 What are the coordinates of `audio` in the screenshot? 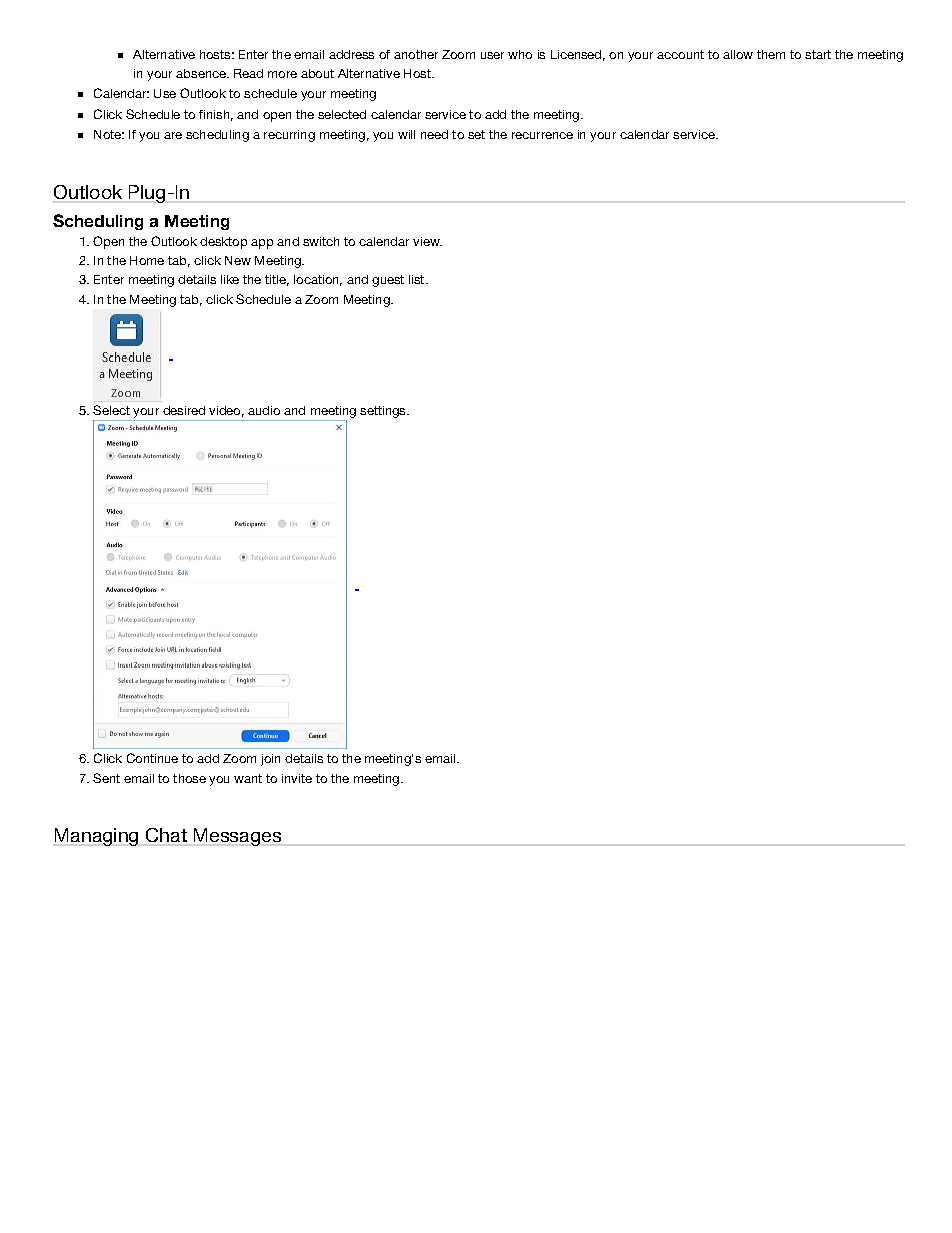 It's located at (264, 410).
